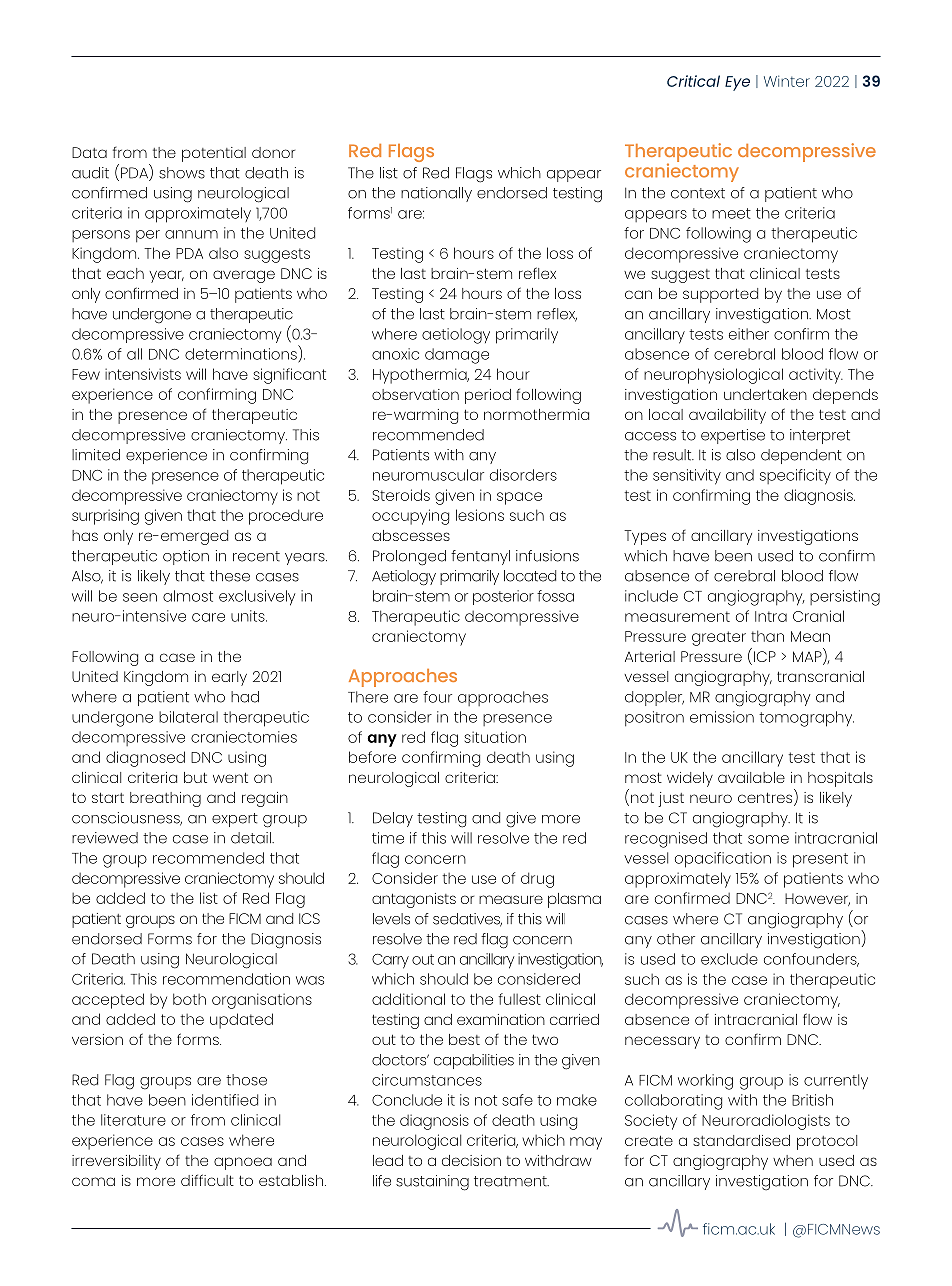 The width and height of the screenshot is (952, 1286). I want to click on potential, so click(214, 154).
